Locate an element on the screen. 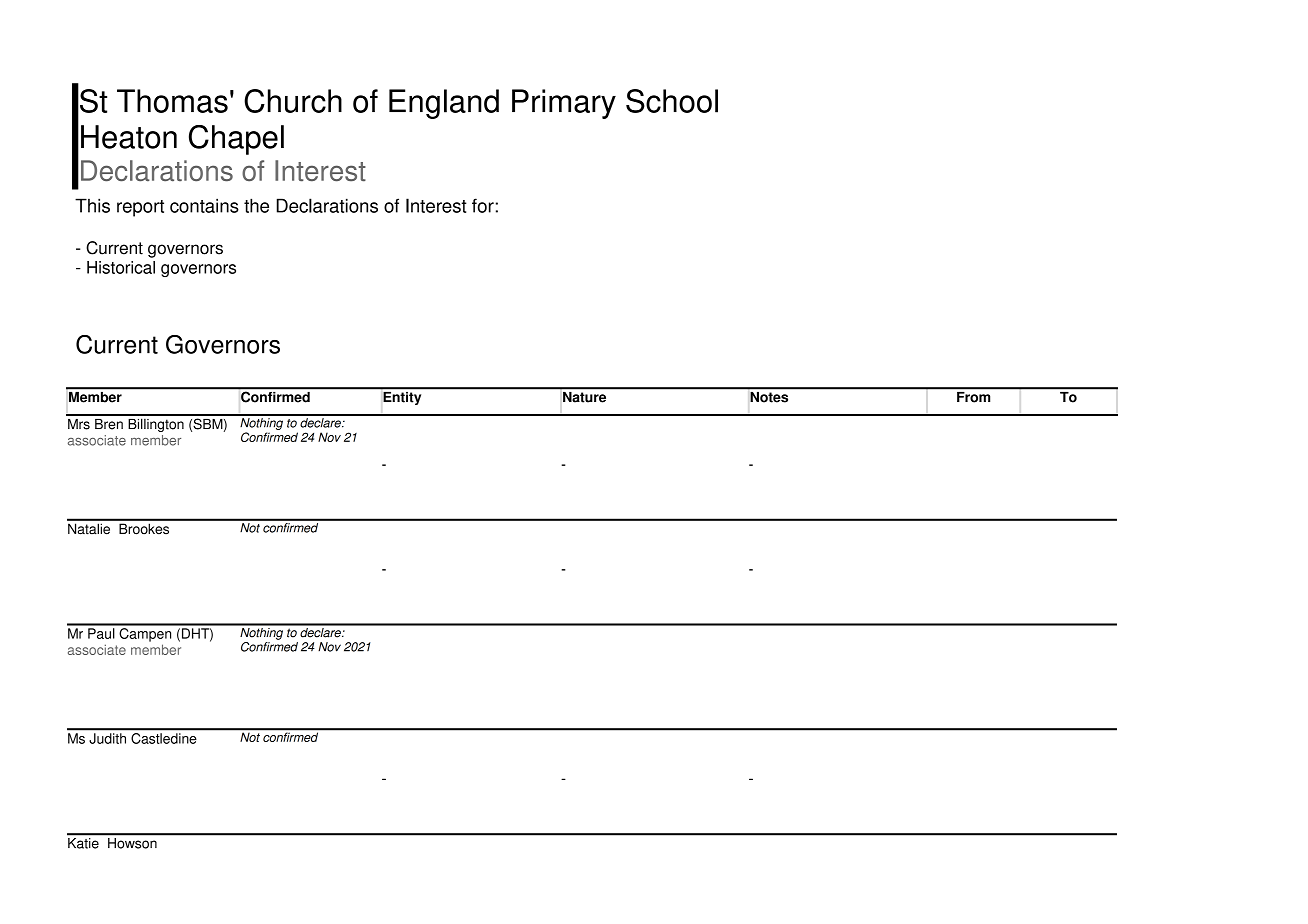 The height and width of the screenshot is (924, 1308). the is located at coordinates (256, 205).
